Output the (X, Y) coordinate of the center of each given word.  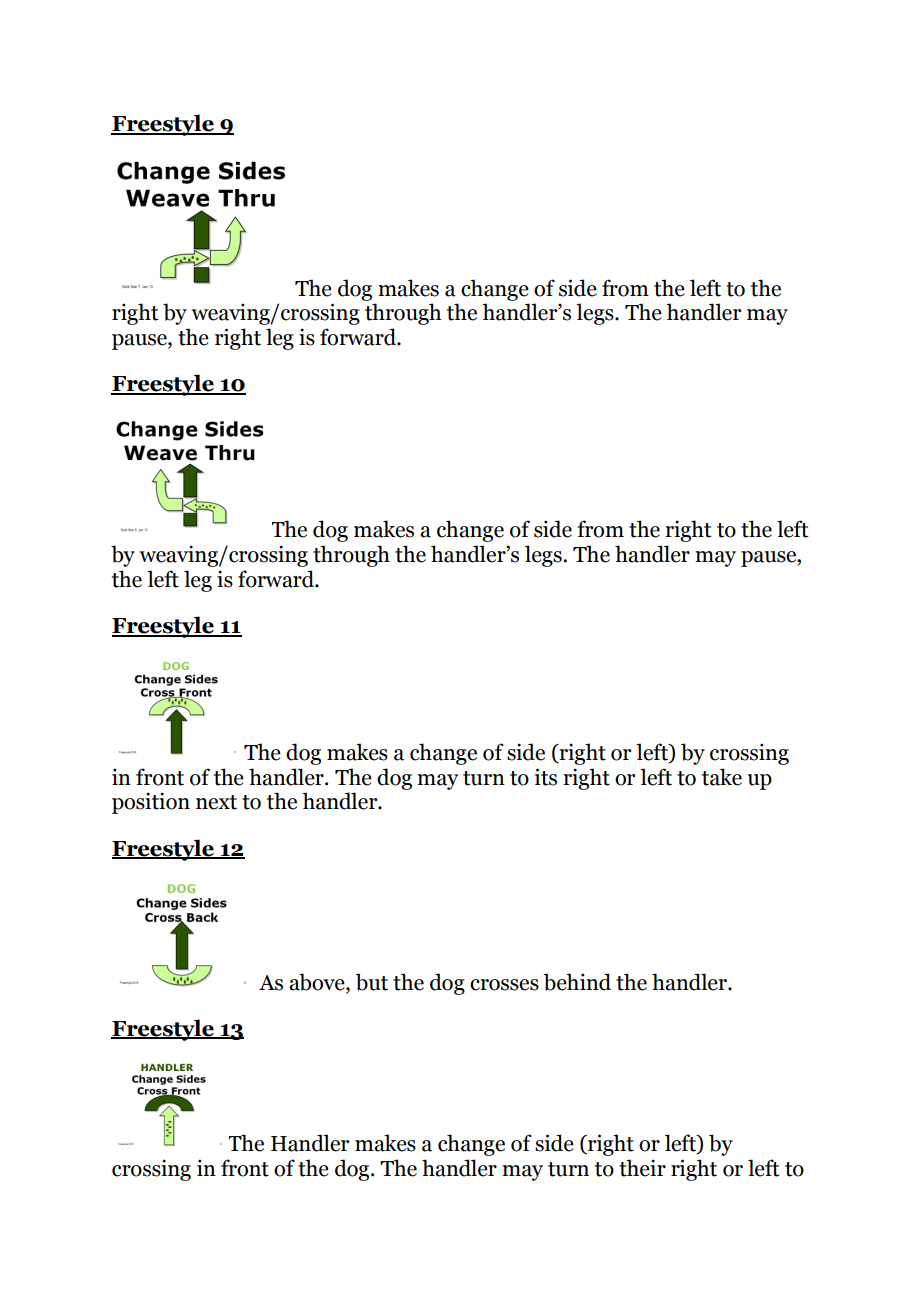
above (318, 983)
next (216, 802)
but (371, 982)
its (546, 777)
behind (577, 982)
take (722, 777)
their (642, 1168)
